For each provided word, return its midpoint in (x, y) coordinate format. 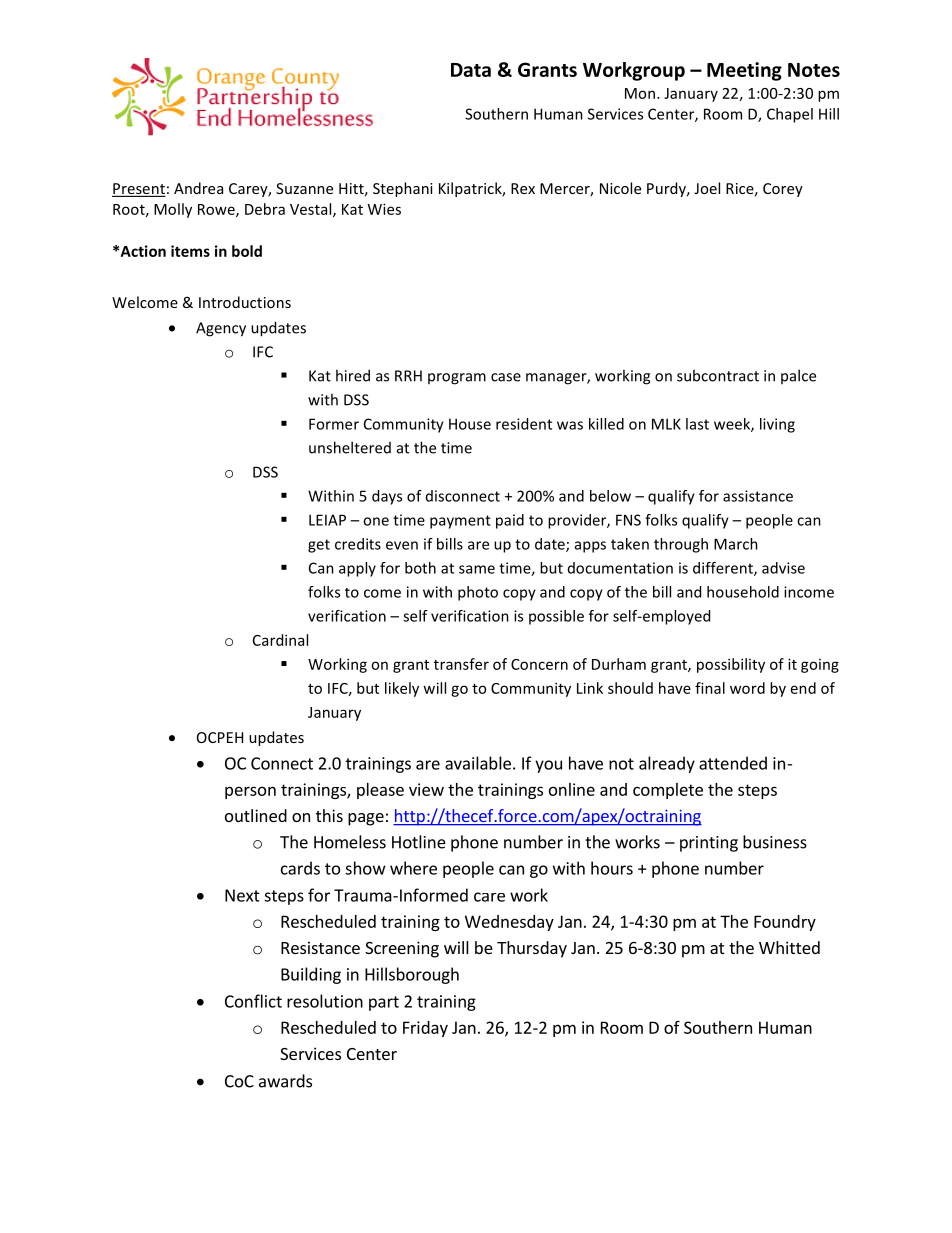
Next (242, 895)
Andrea (198, 188)
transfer (461, 664)
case (506, 377)
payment (460, 522)
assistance (758, 496)
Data (471, 70)
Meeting (744, 71)
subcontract (718, 375)
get (319, 546)
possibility (731, 665)
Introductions (245, 302)
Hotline (419, 842)
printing (709, 844)
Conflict (253, 1001)
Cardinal (280, 640)
